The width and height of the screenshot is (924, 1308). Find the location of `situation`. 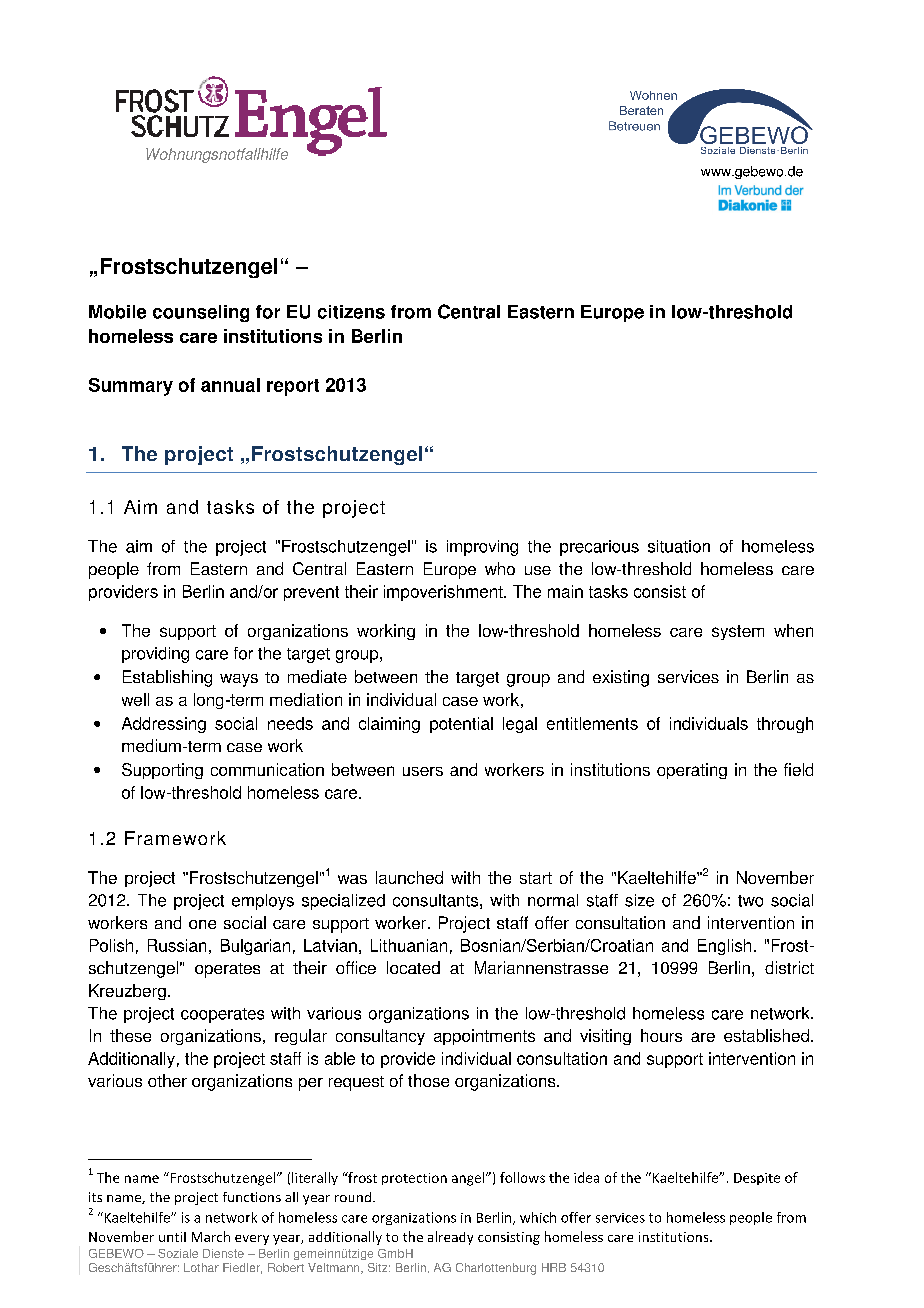

situation is located at coordinates (679, 546).
